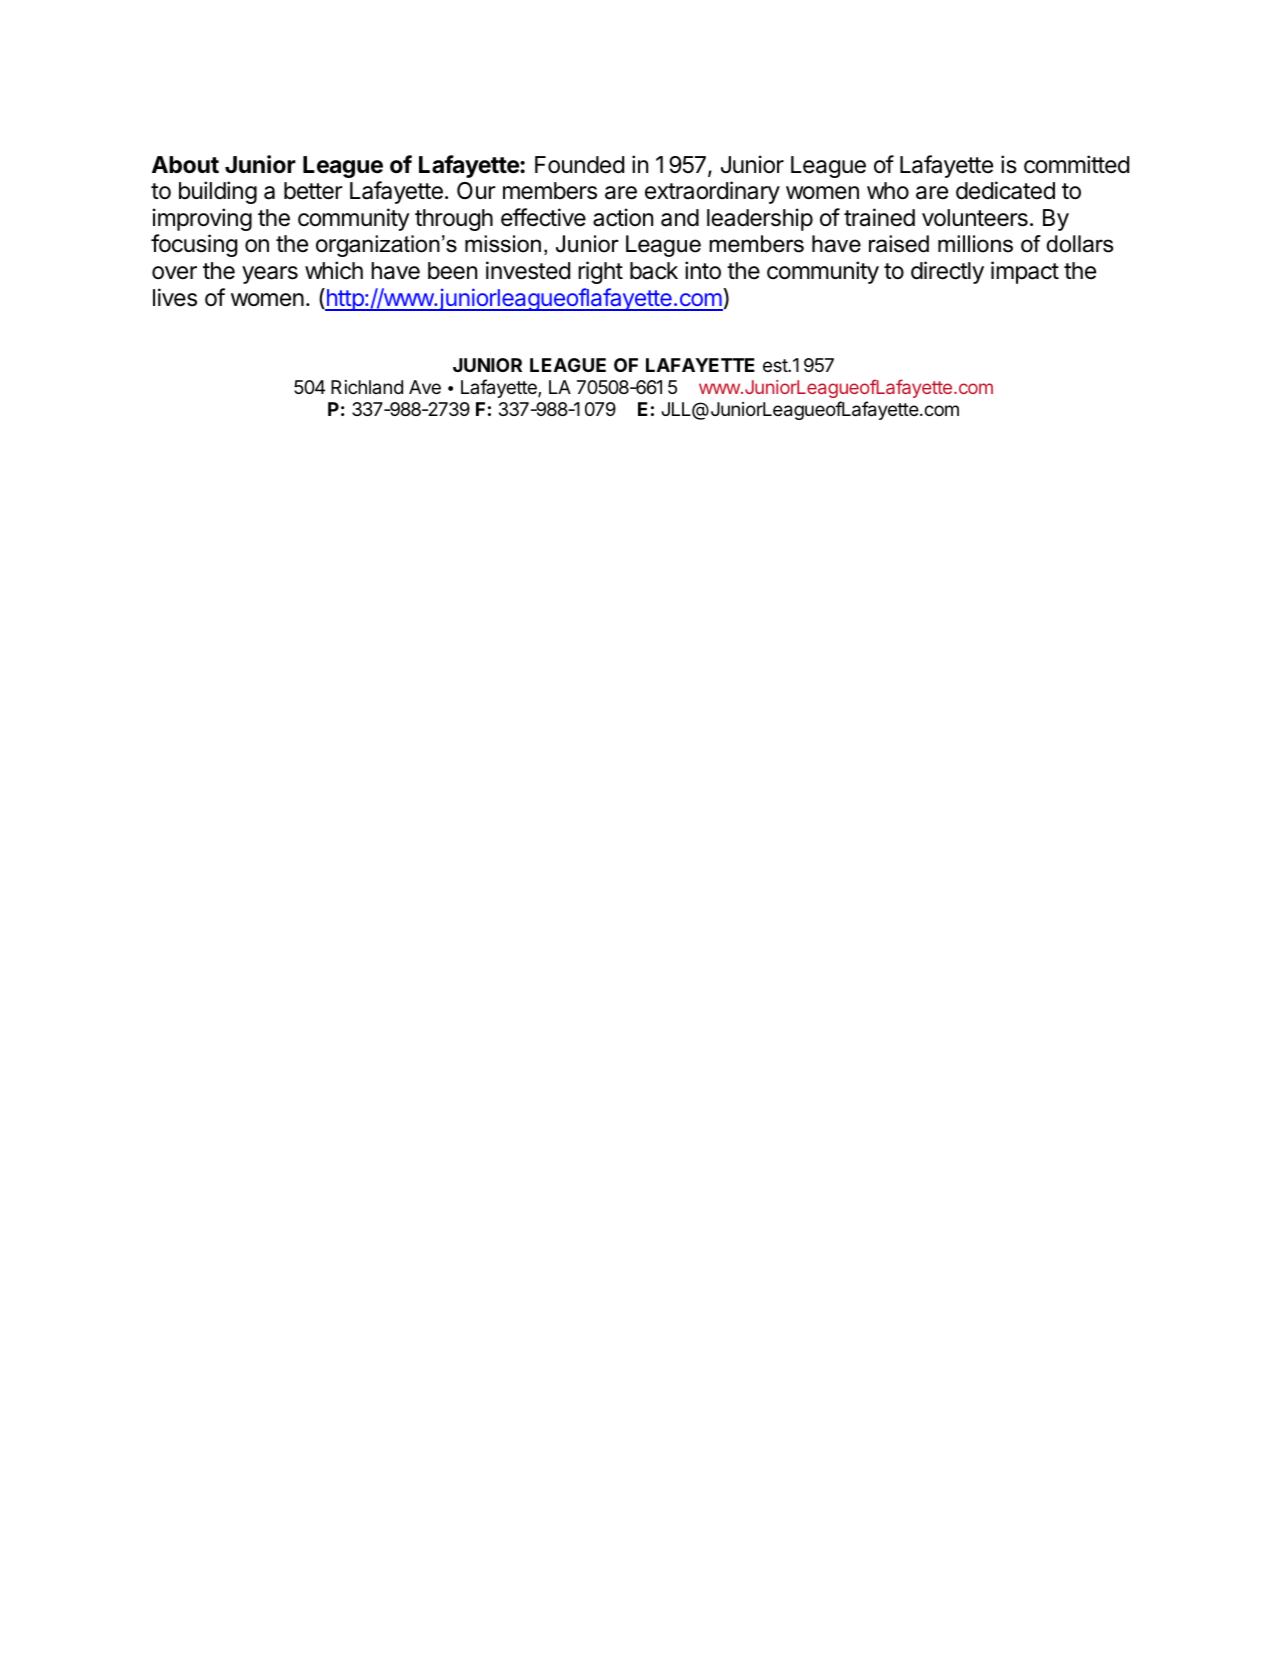 The height and width of the document is (1666, 1287). What do you see at coordinates (367, 387) in the document?
I see `Richland` at bounding box center [367, 387].
